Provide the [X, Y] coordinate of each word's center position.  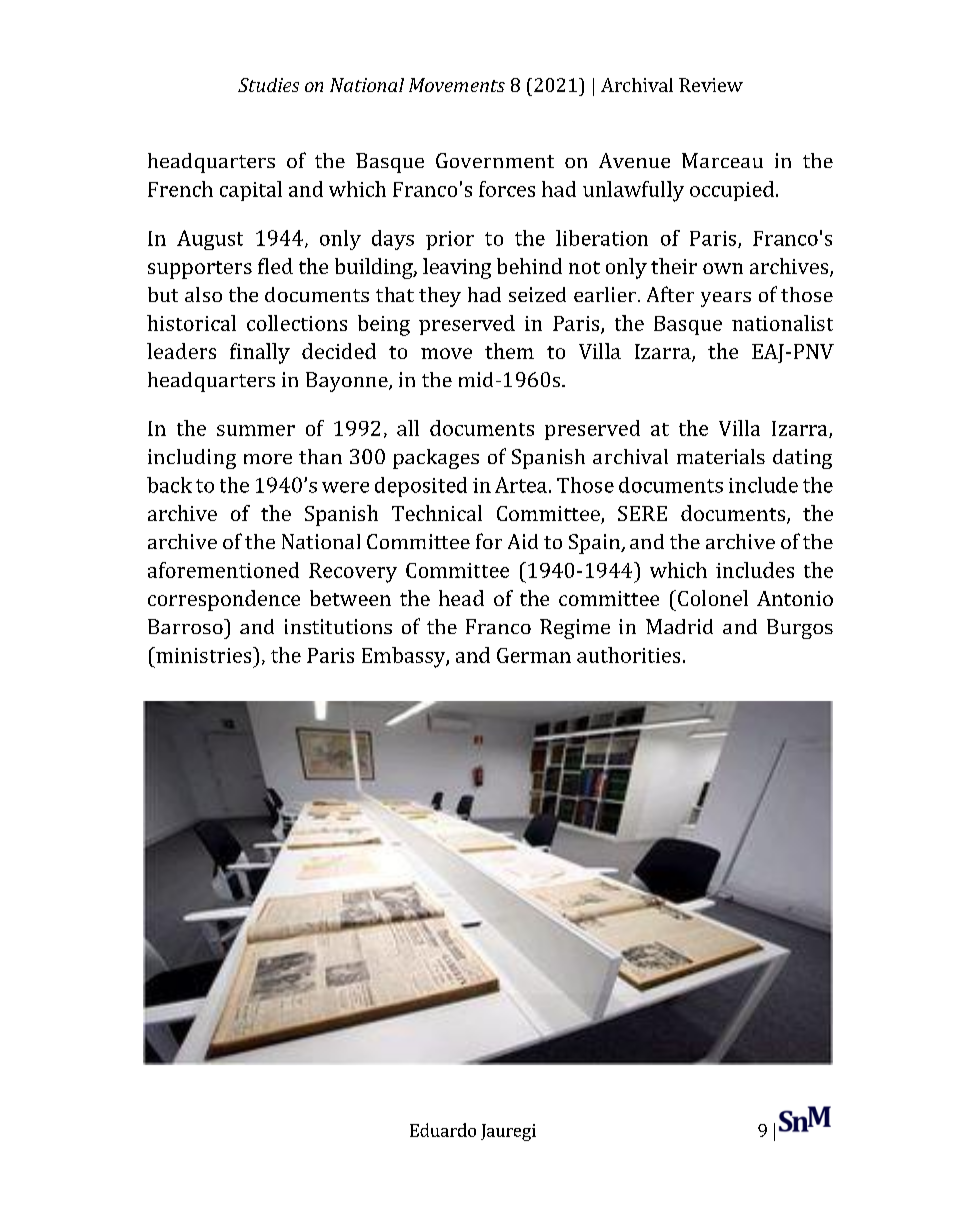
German [534, 655]
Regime [575, 629]
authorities [628, 655]
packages [436, 459]
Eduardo [443, 1130]
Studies [268, 85]
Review [711, 85]
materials [721, 456]
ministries [204, 655]
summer [256, 430]
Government [495, 160]
